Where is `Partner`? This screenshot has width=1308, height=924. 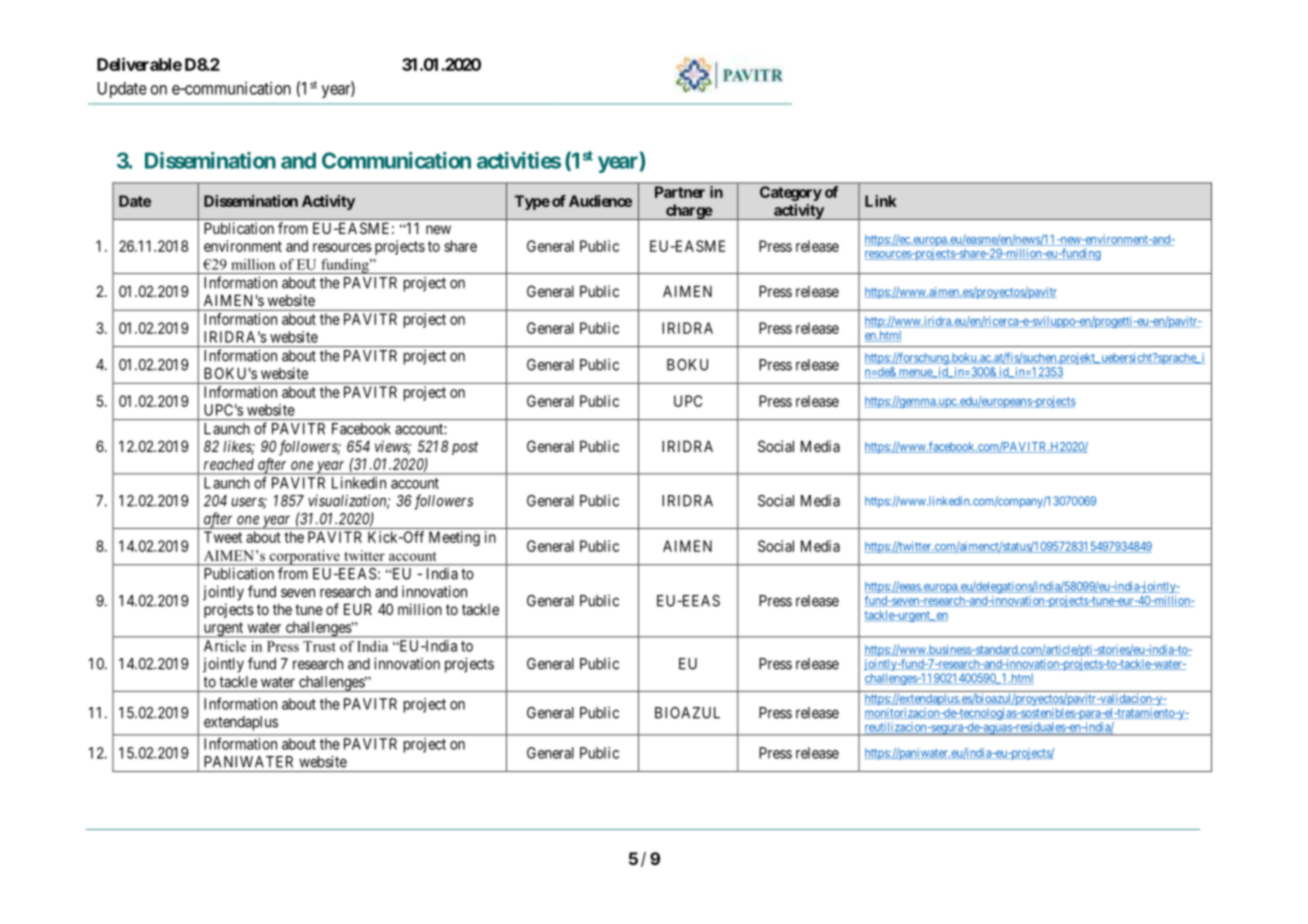
Partner is located at coordinates (680, 192).
